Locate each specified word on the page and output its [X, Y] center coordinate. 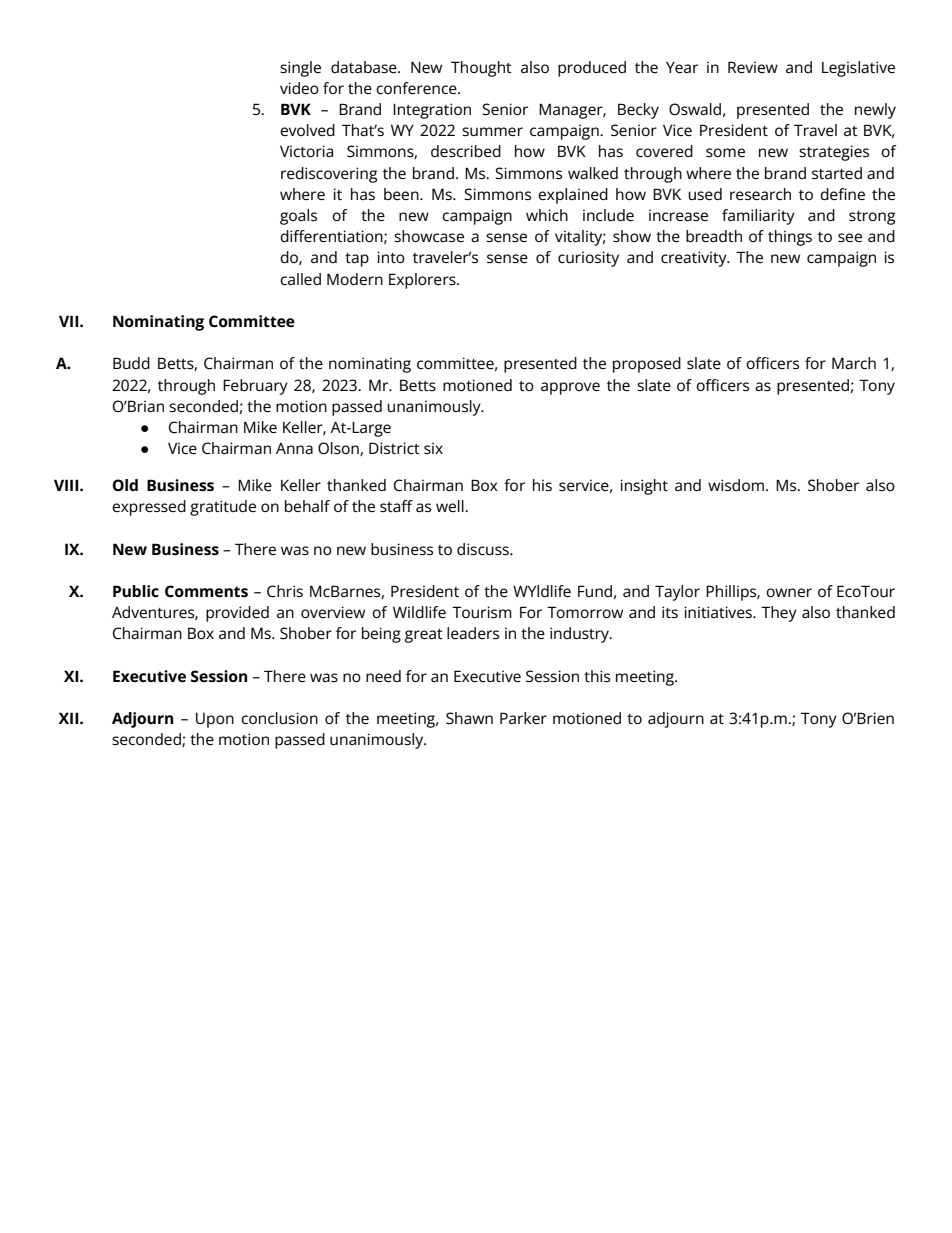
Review [753, 67]
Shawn [469, 718]
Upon [215, 720]
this [597, 676]
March [854, 363]
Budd [131, 363]
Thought [481, 69]
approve [570, 388]
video [299, 88]
